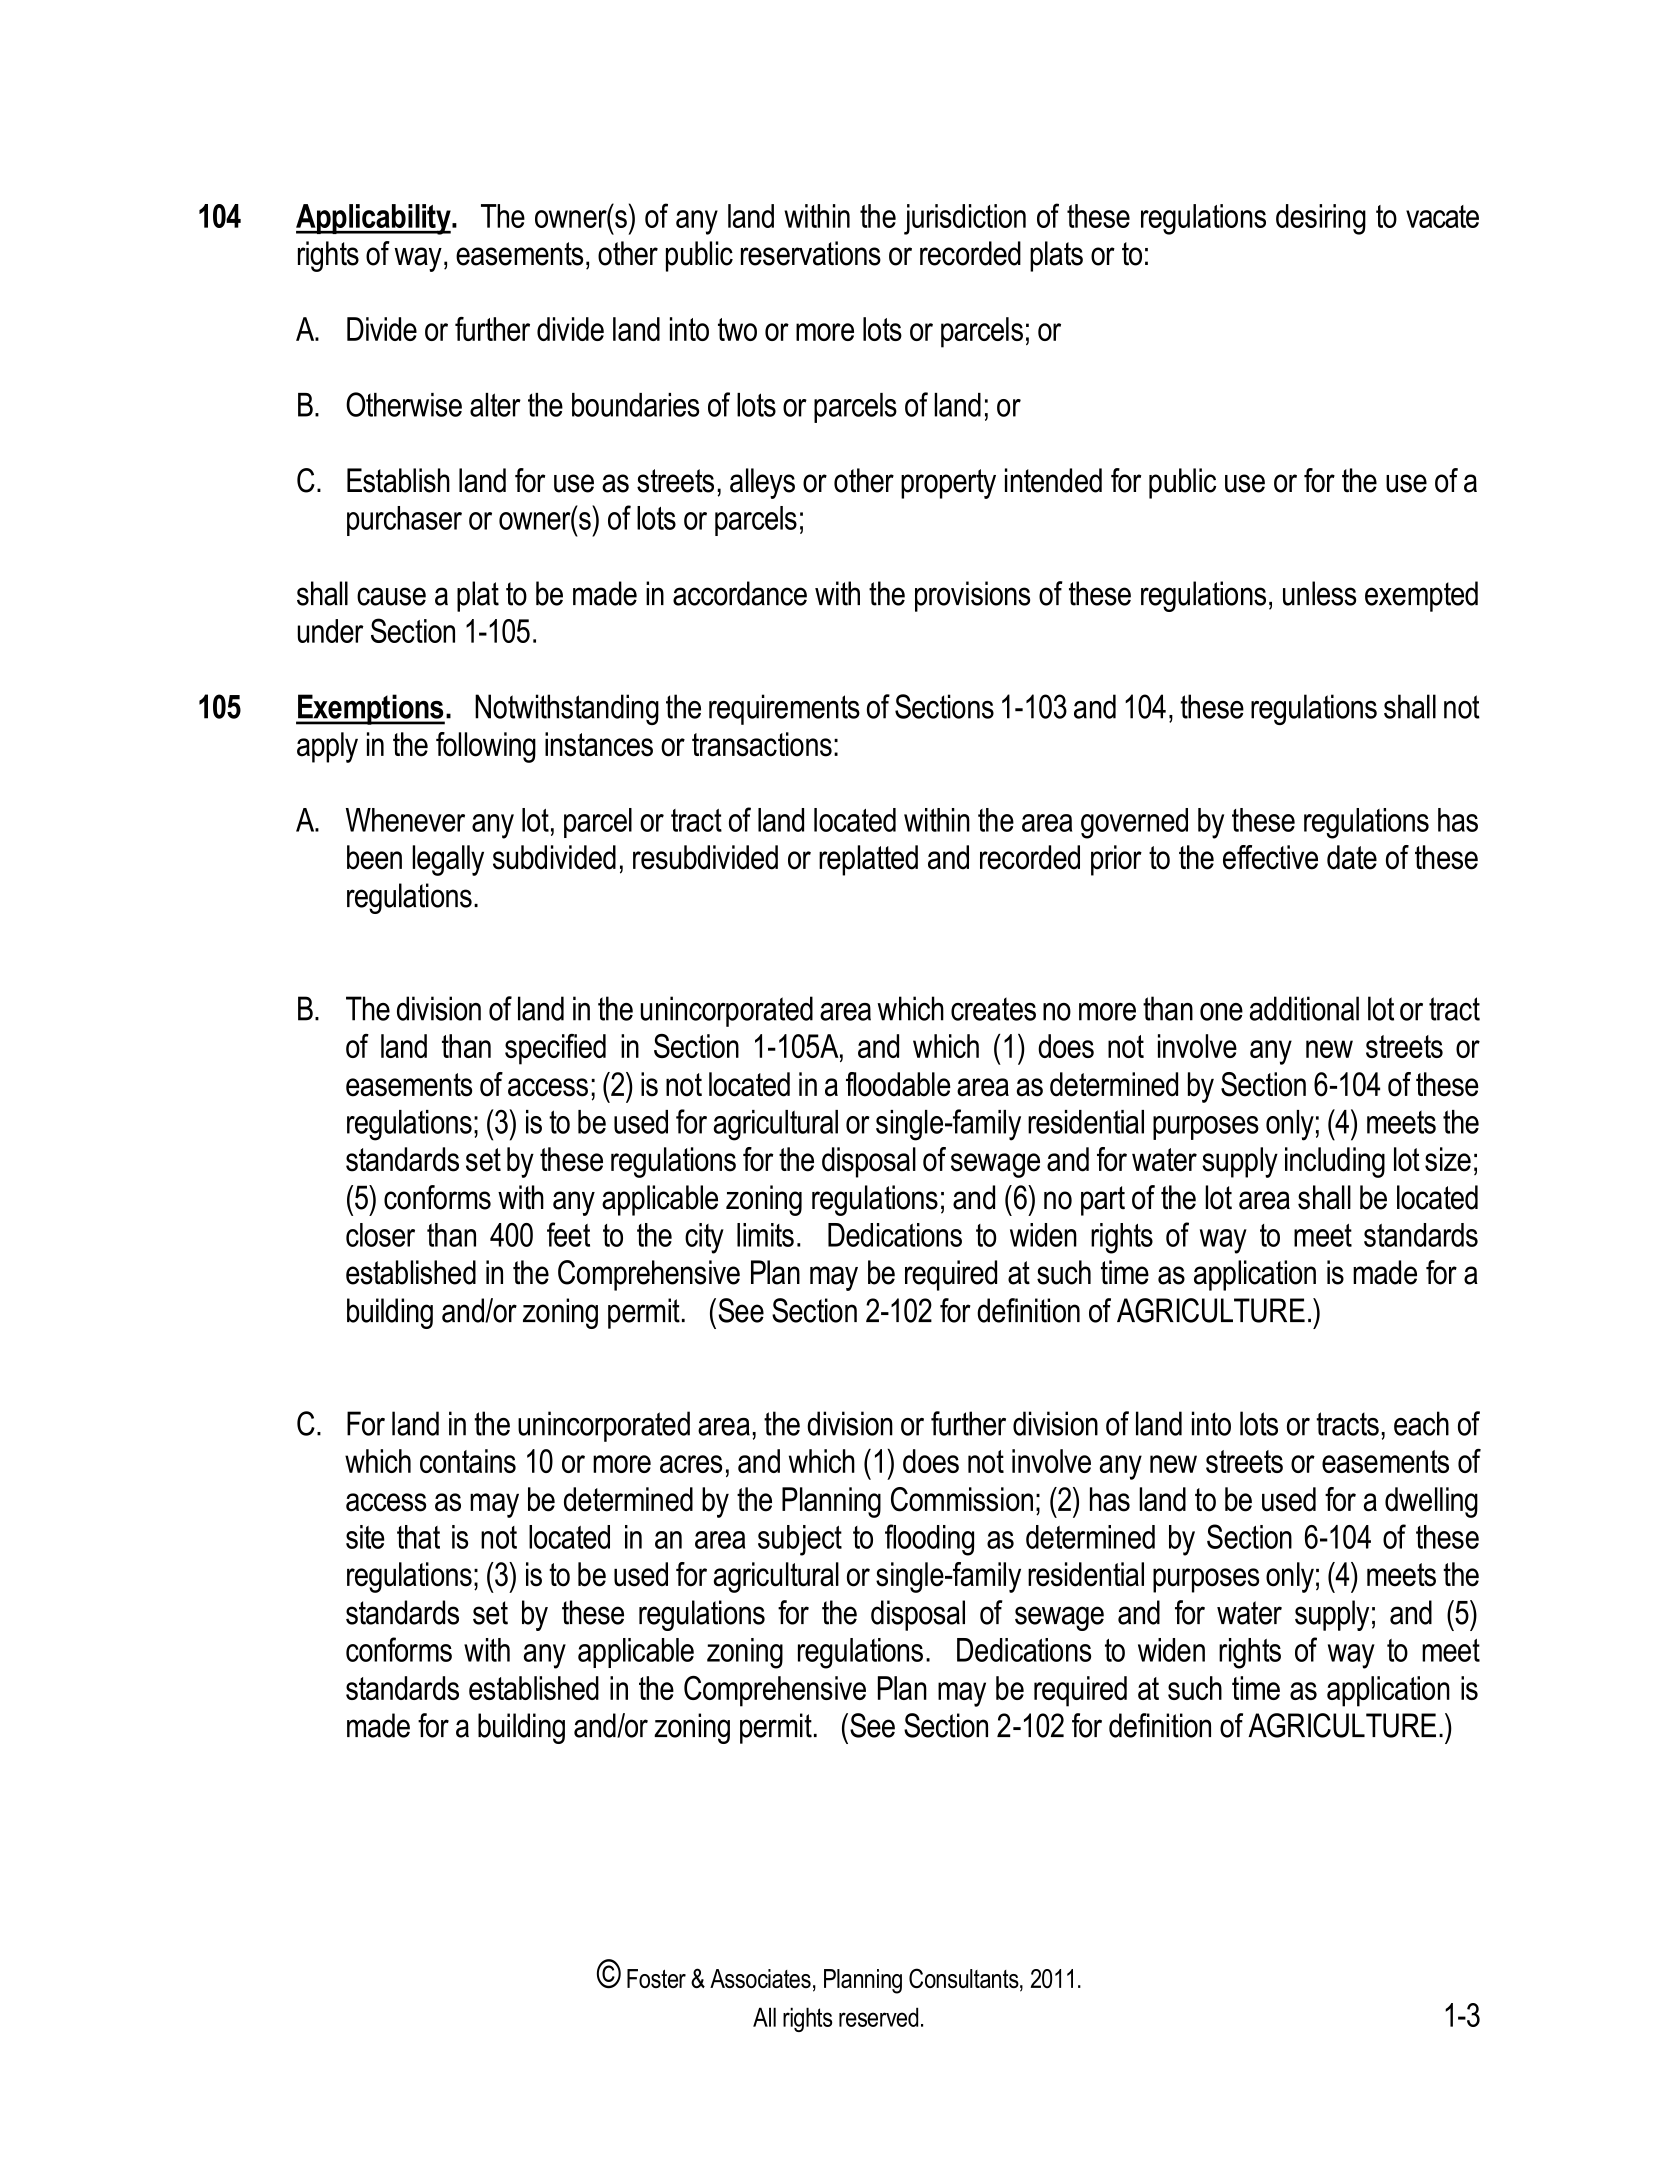 Image resolution: width=1677 pixels, height=2170 pixels. I want to click on Applicability, so click(374, 219).
